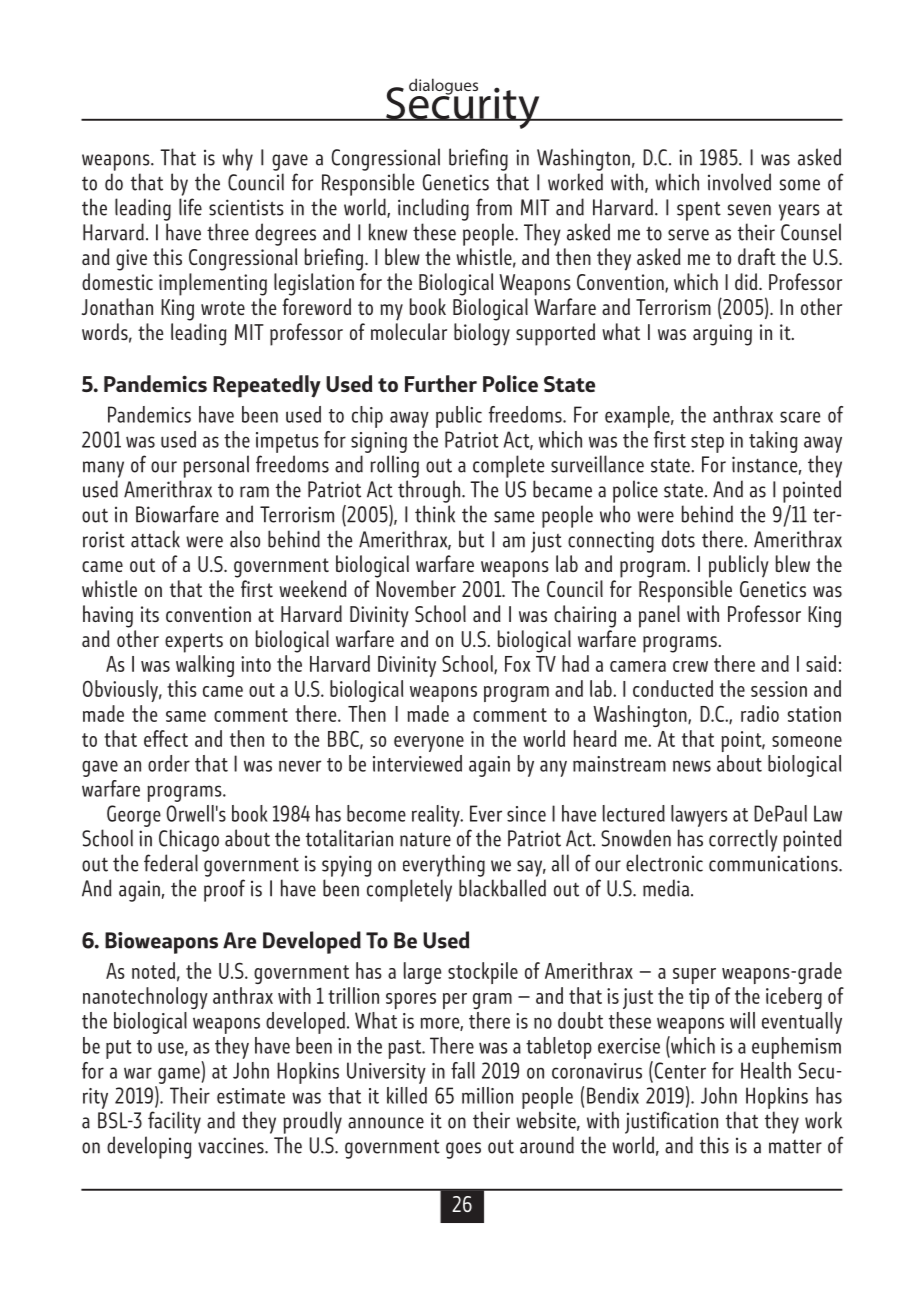 This screenshot has width=924, height=1305. Describe the element at coordinates (445, 87) in the screenshot. I see `dialogues` at that location.
